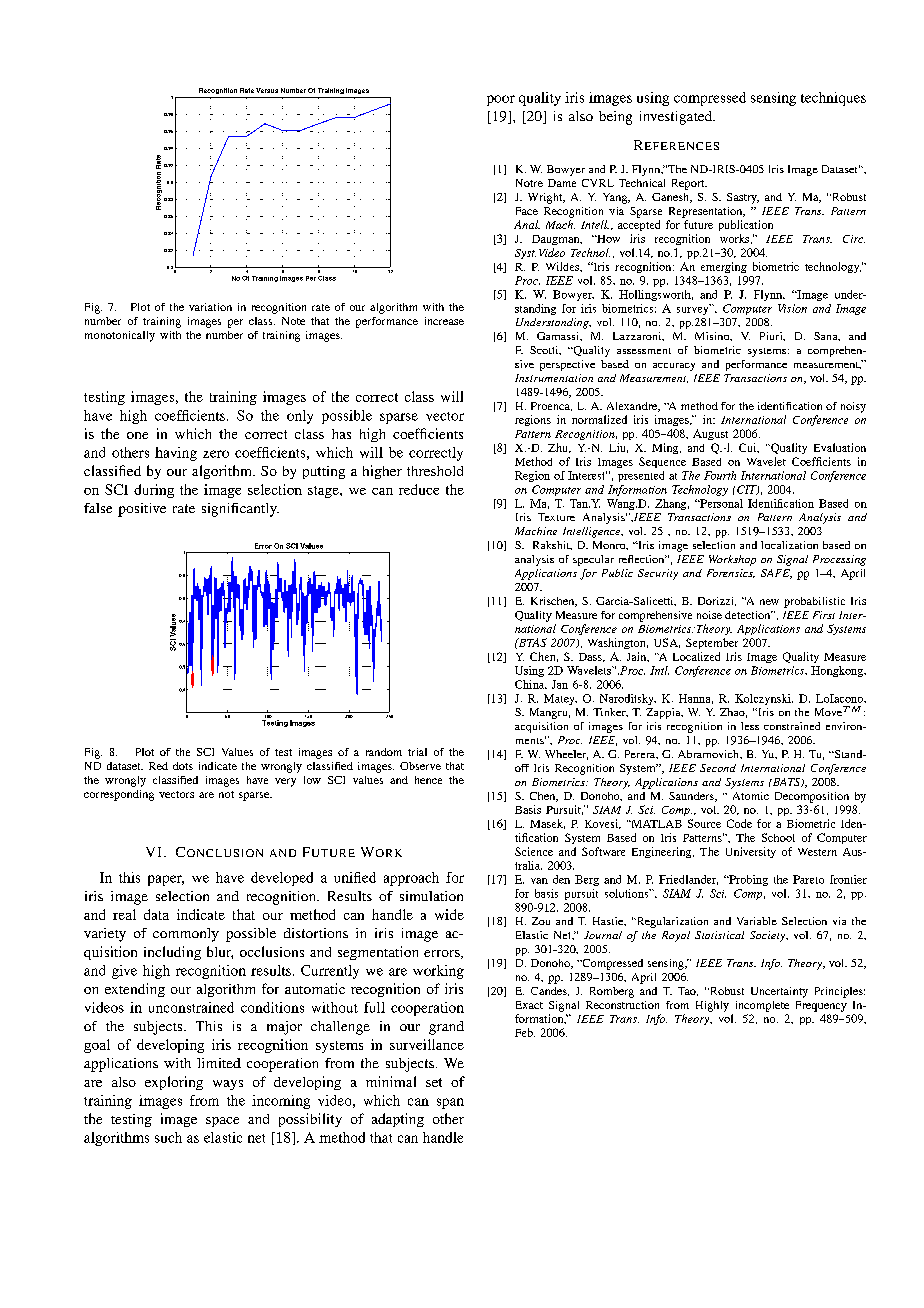  Describe the element at coordinates (449, 914) in the image. I see `wide` at that location.
